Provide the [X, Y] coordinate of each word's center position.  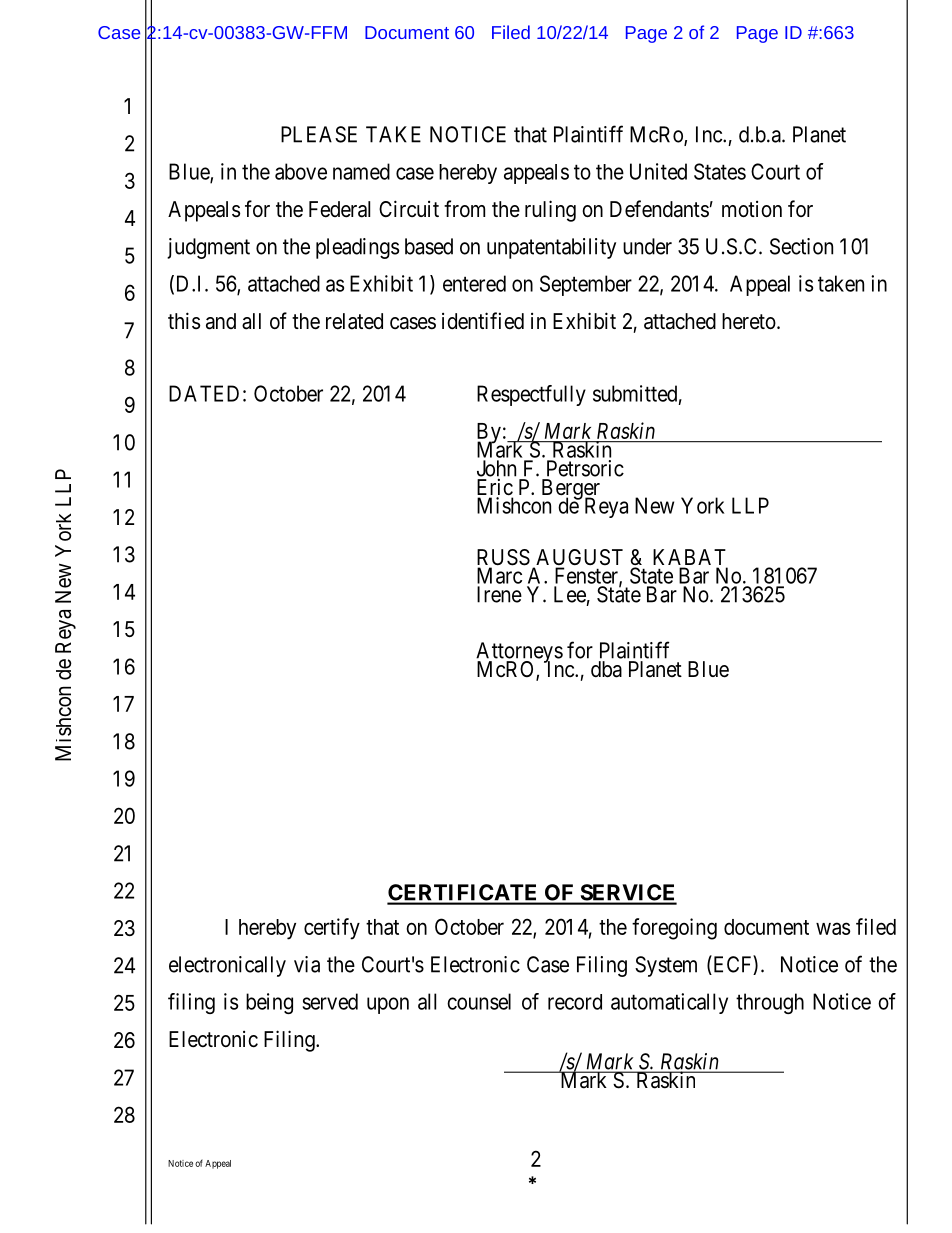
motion [752, 209]
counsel [479, 1001]
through [770, 1003]
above [301, 171]
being [269, 1003]
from [464, 208]
